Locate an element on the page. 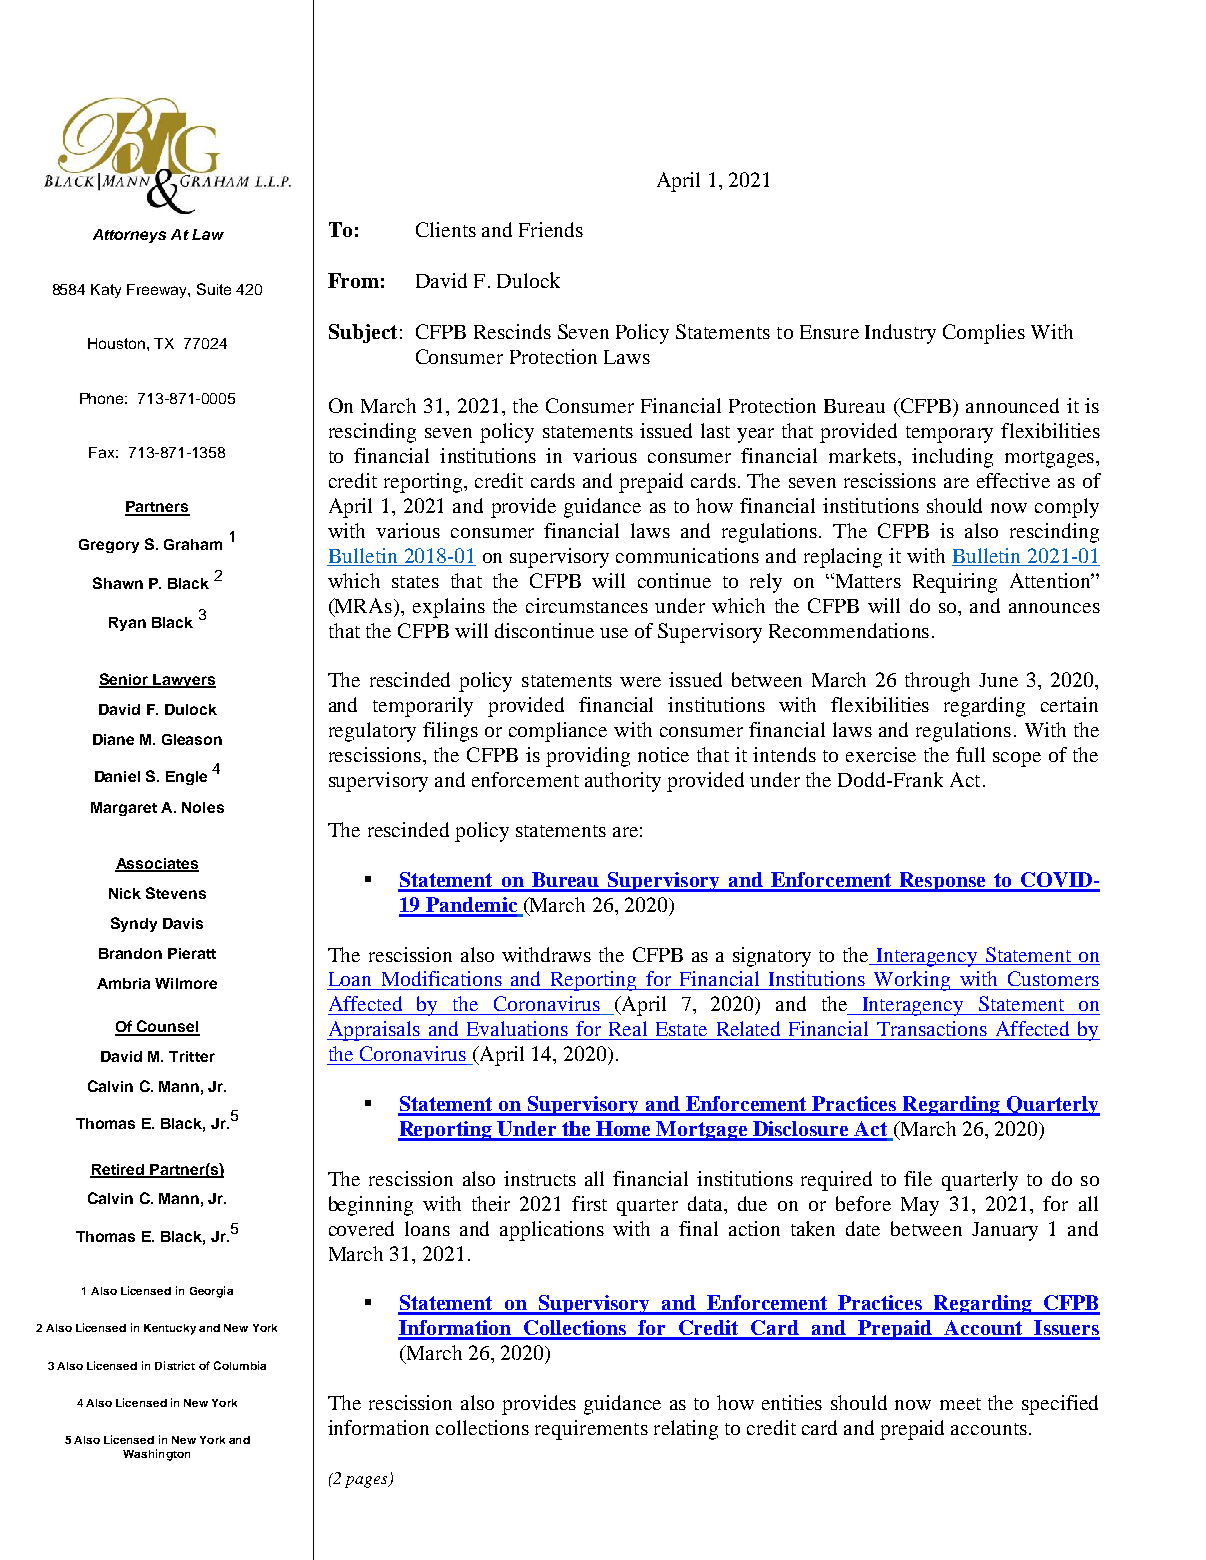 This page has width=1206, height=1560. Friends is located at coordinates (551, 229).
